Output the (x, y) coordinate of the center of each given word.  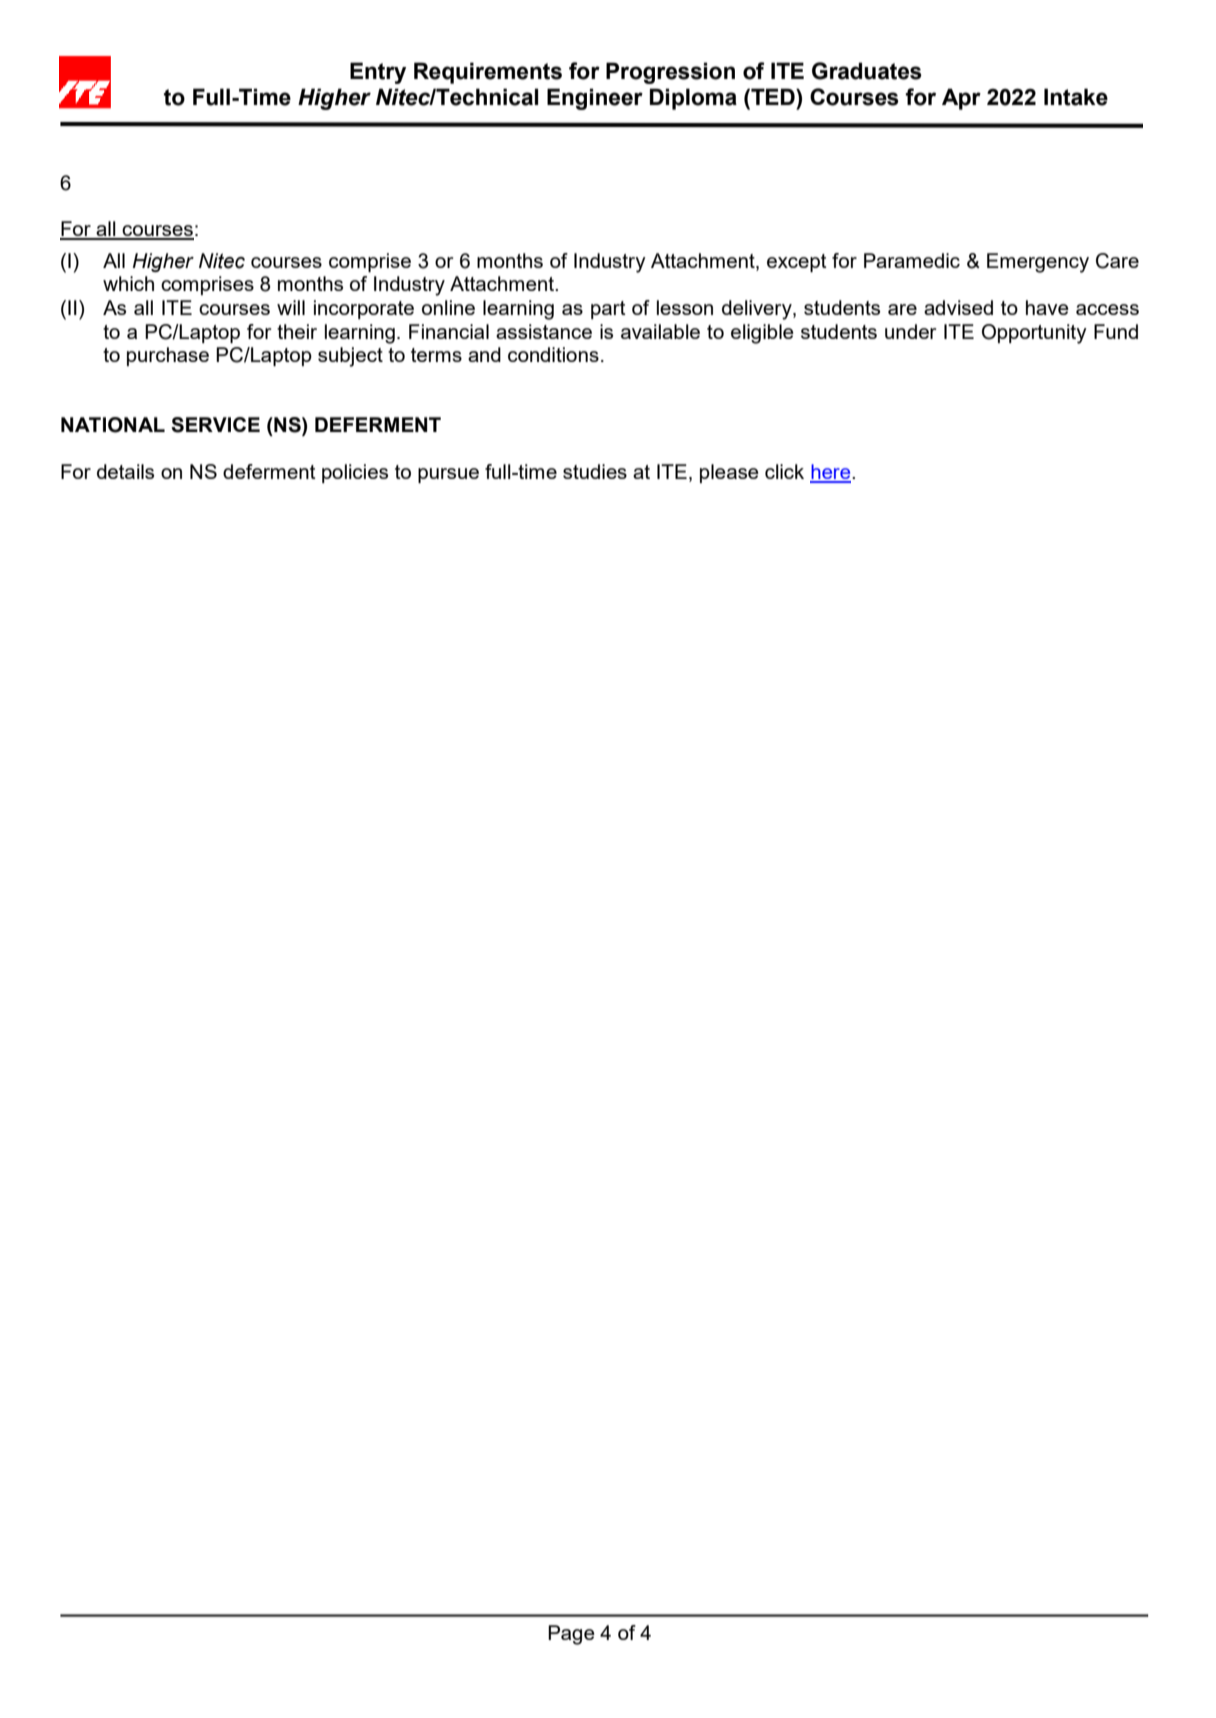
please (729, 473)
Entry (378, 73)
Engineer (595, 99)
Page (571, 1635)
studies (595, 471)
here (831, 473)
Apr (961, 99)
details (125, 471)
